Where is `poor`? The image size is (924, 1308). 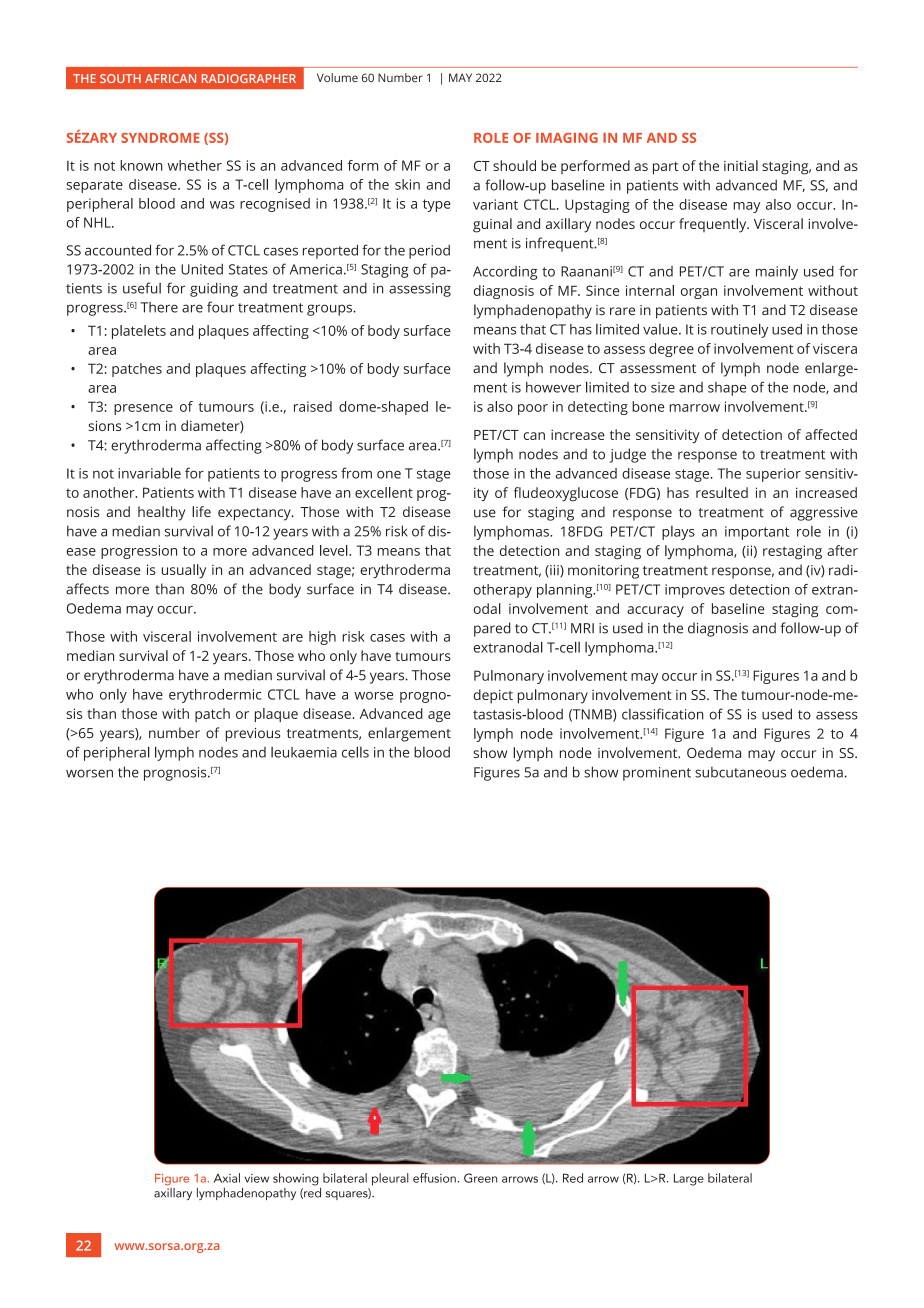
poor is located at coordinates (533, 409).
